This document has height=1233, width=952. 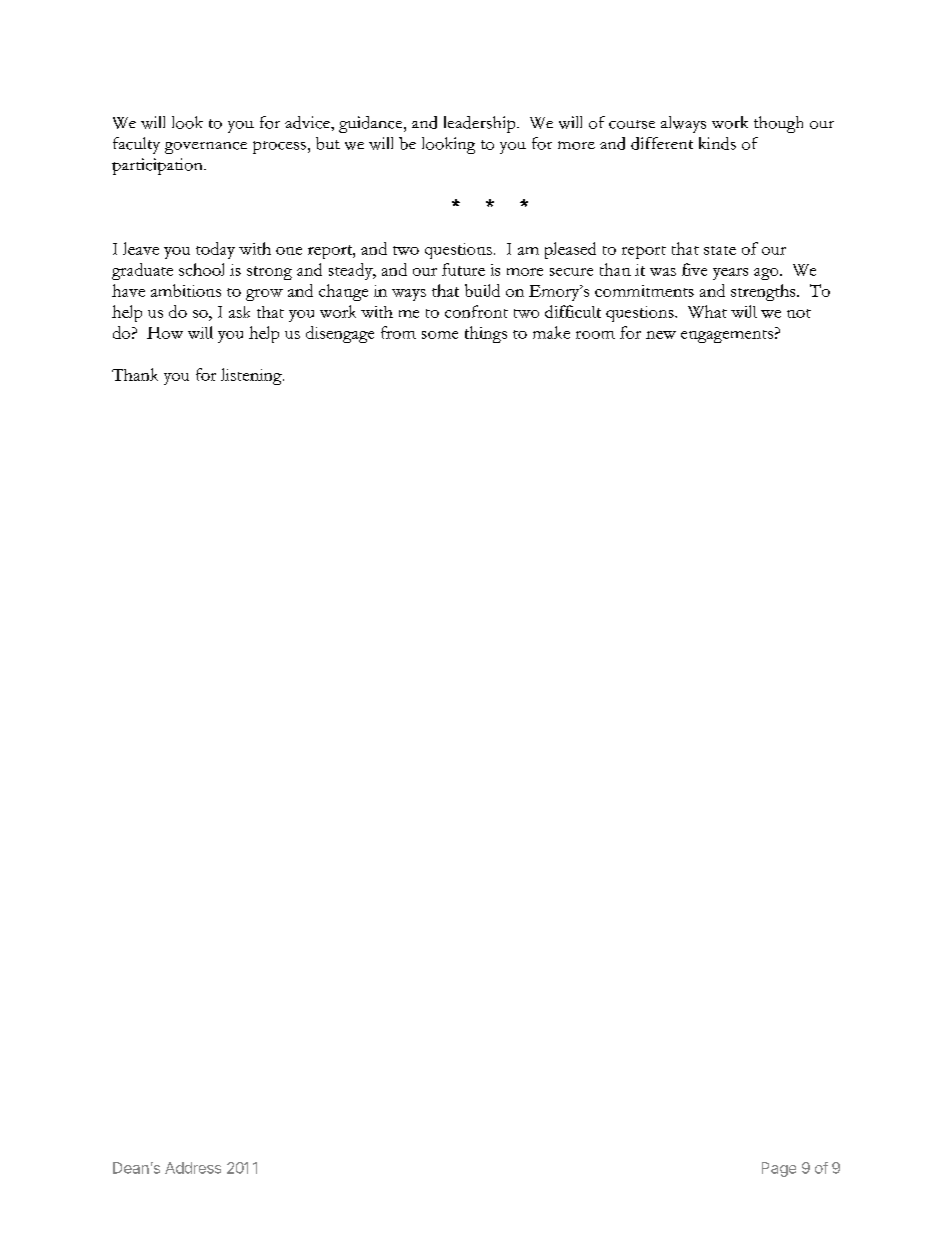 I want to click on some, so click(x=440, y=335).
